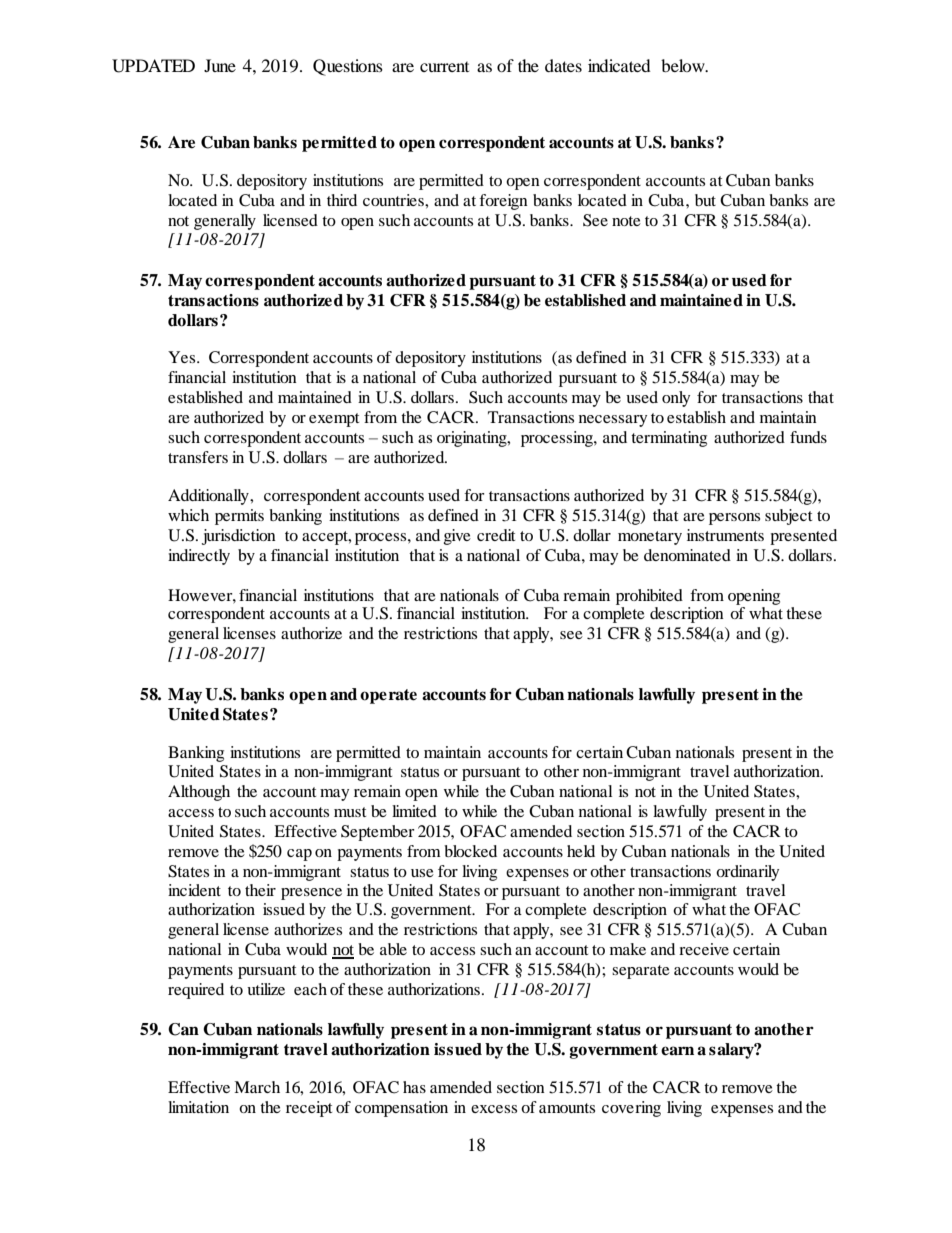  Describe the element at coordinates (684, 65) in the screenshot. I see `below` at that location.
